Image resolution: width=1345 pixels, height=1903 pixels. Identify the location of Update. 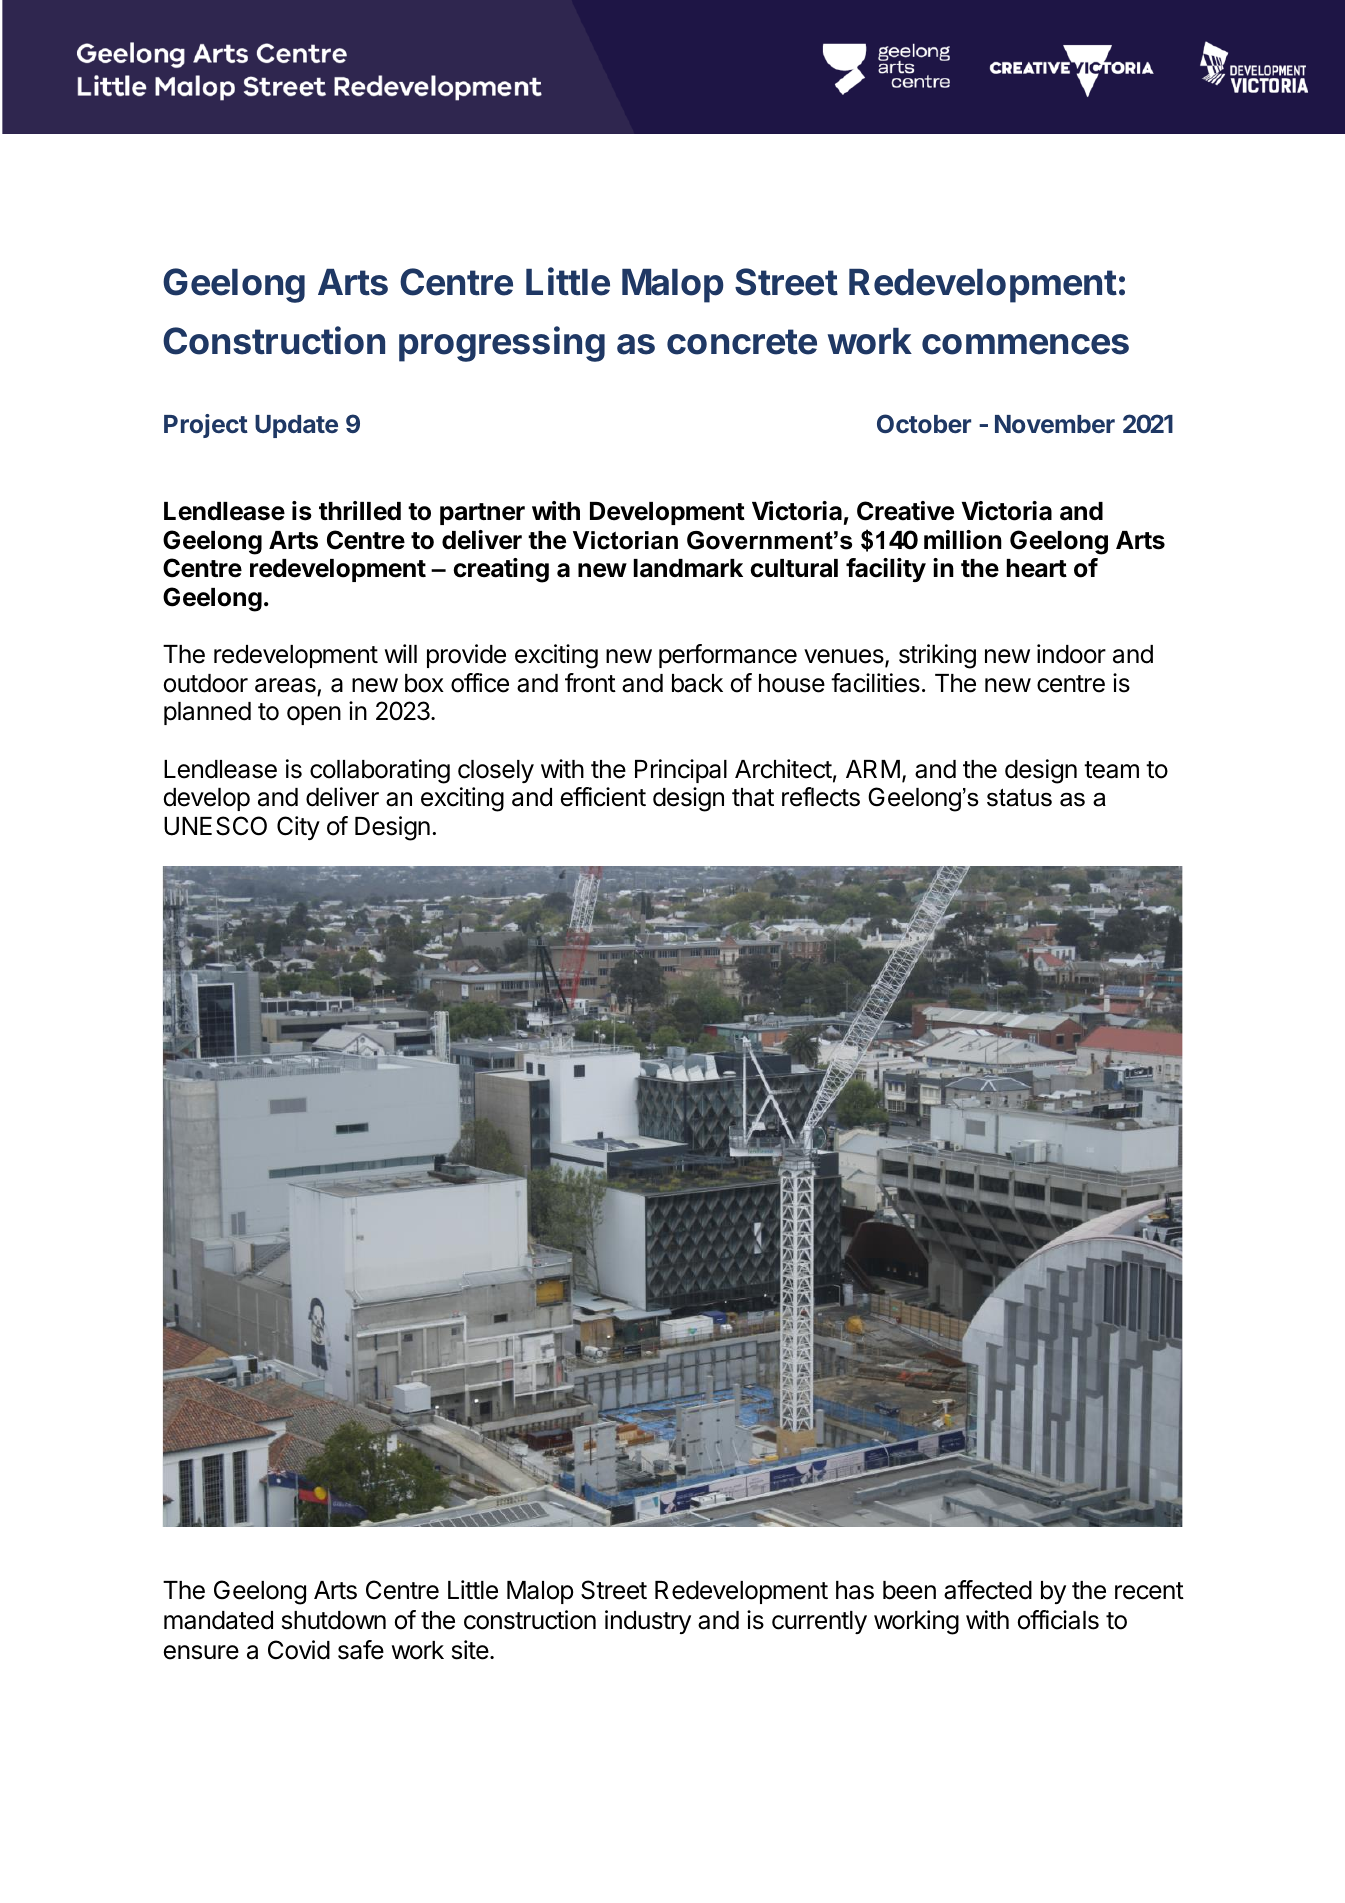
(296, 426).
